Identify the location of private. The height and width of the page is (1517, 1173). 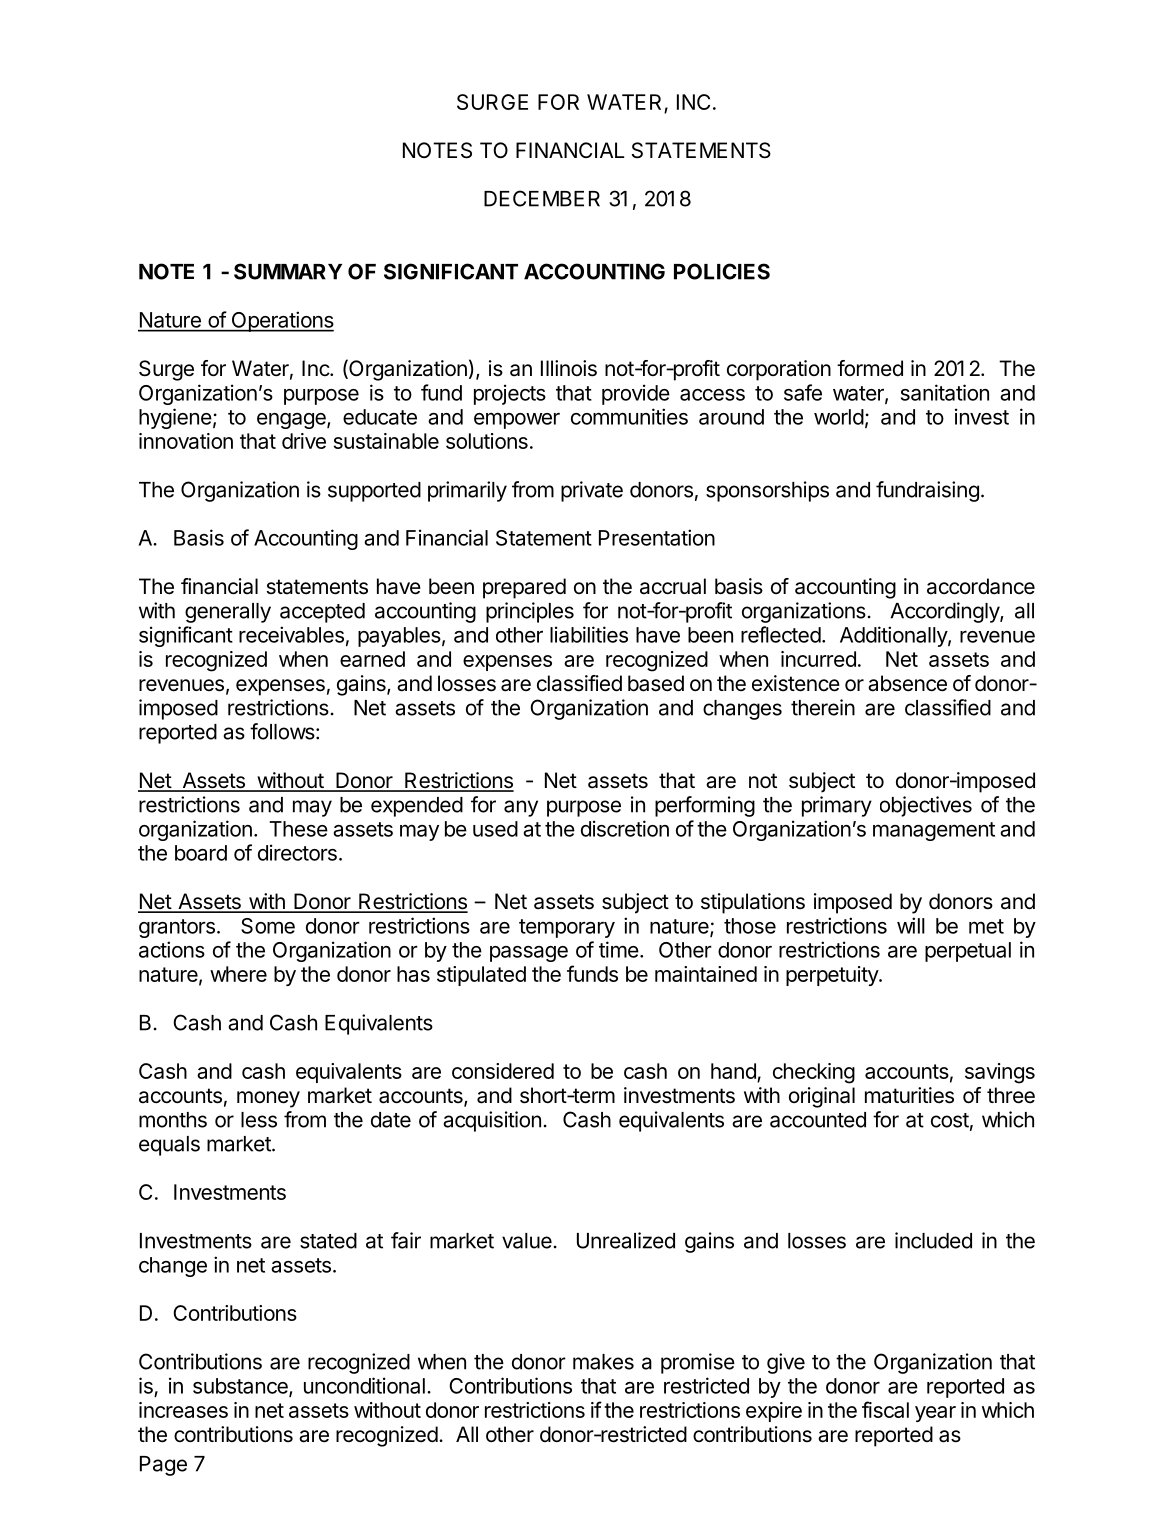
(592, 491).
